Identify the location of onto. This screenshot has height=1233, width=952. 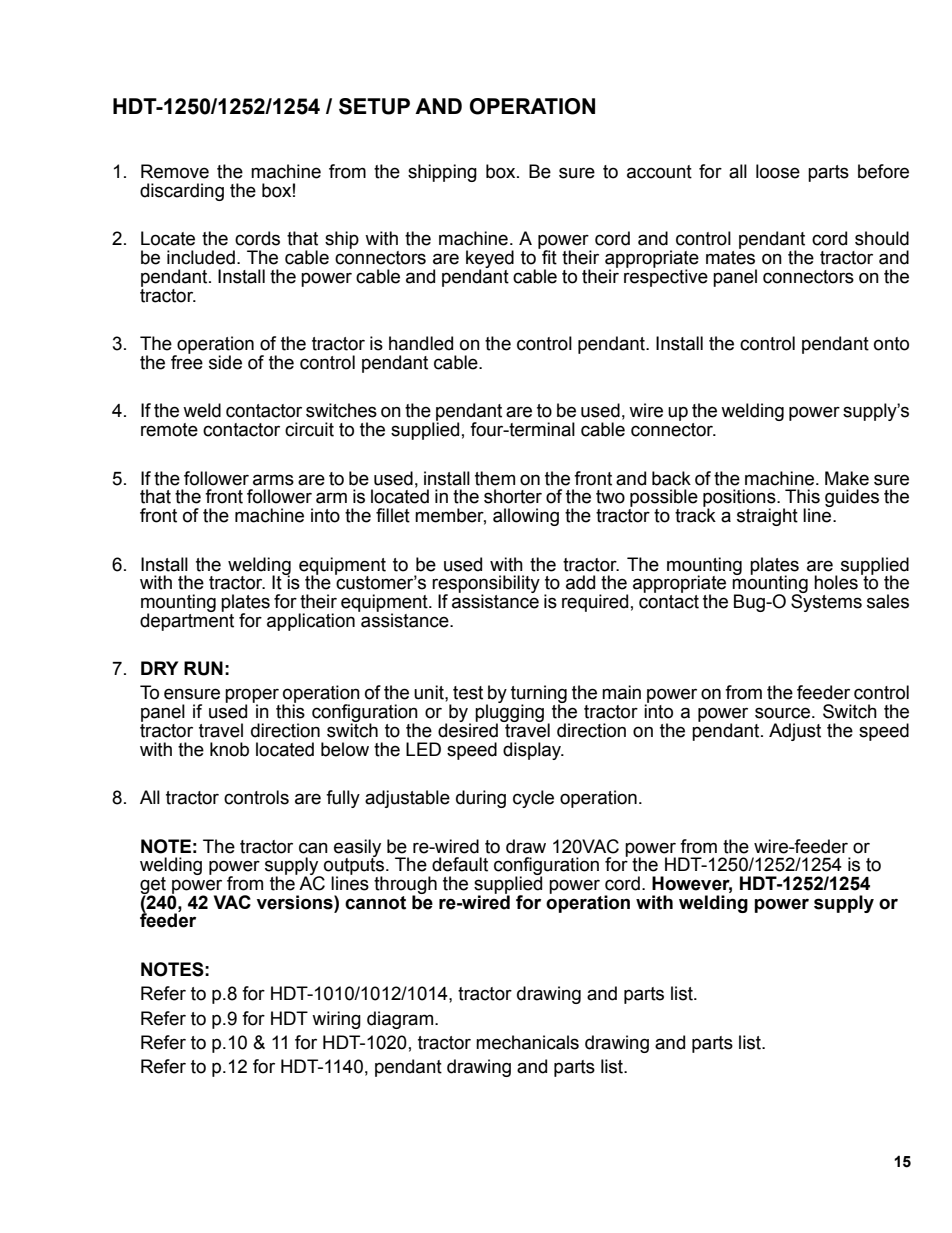
(891, 344).
